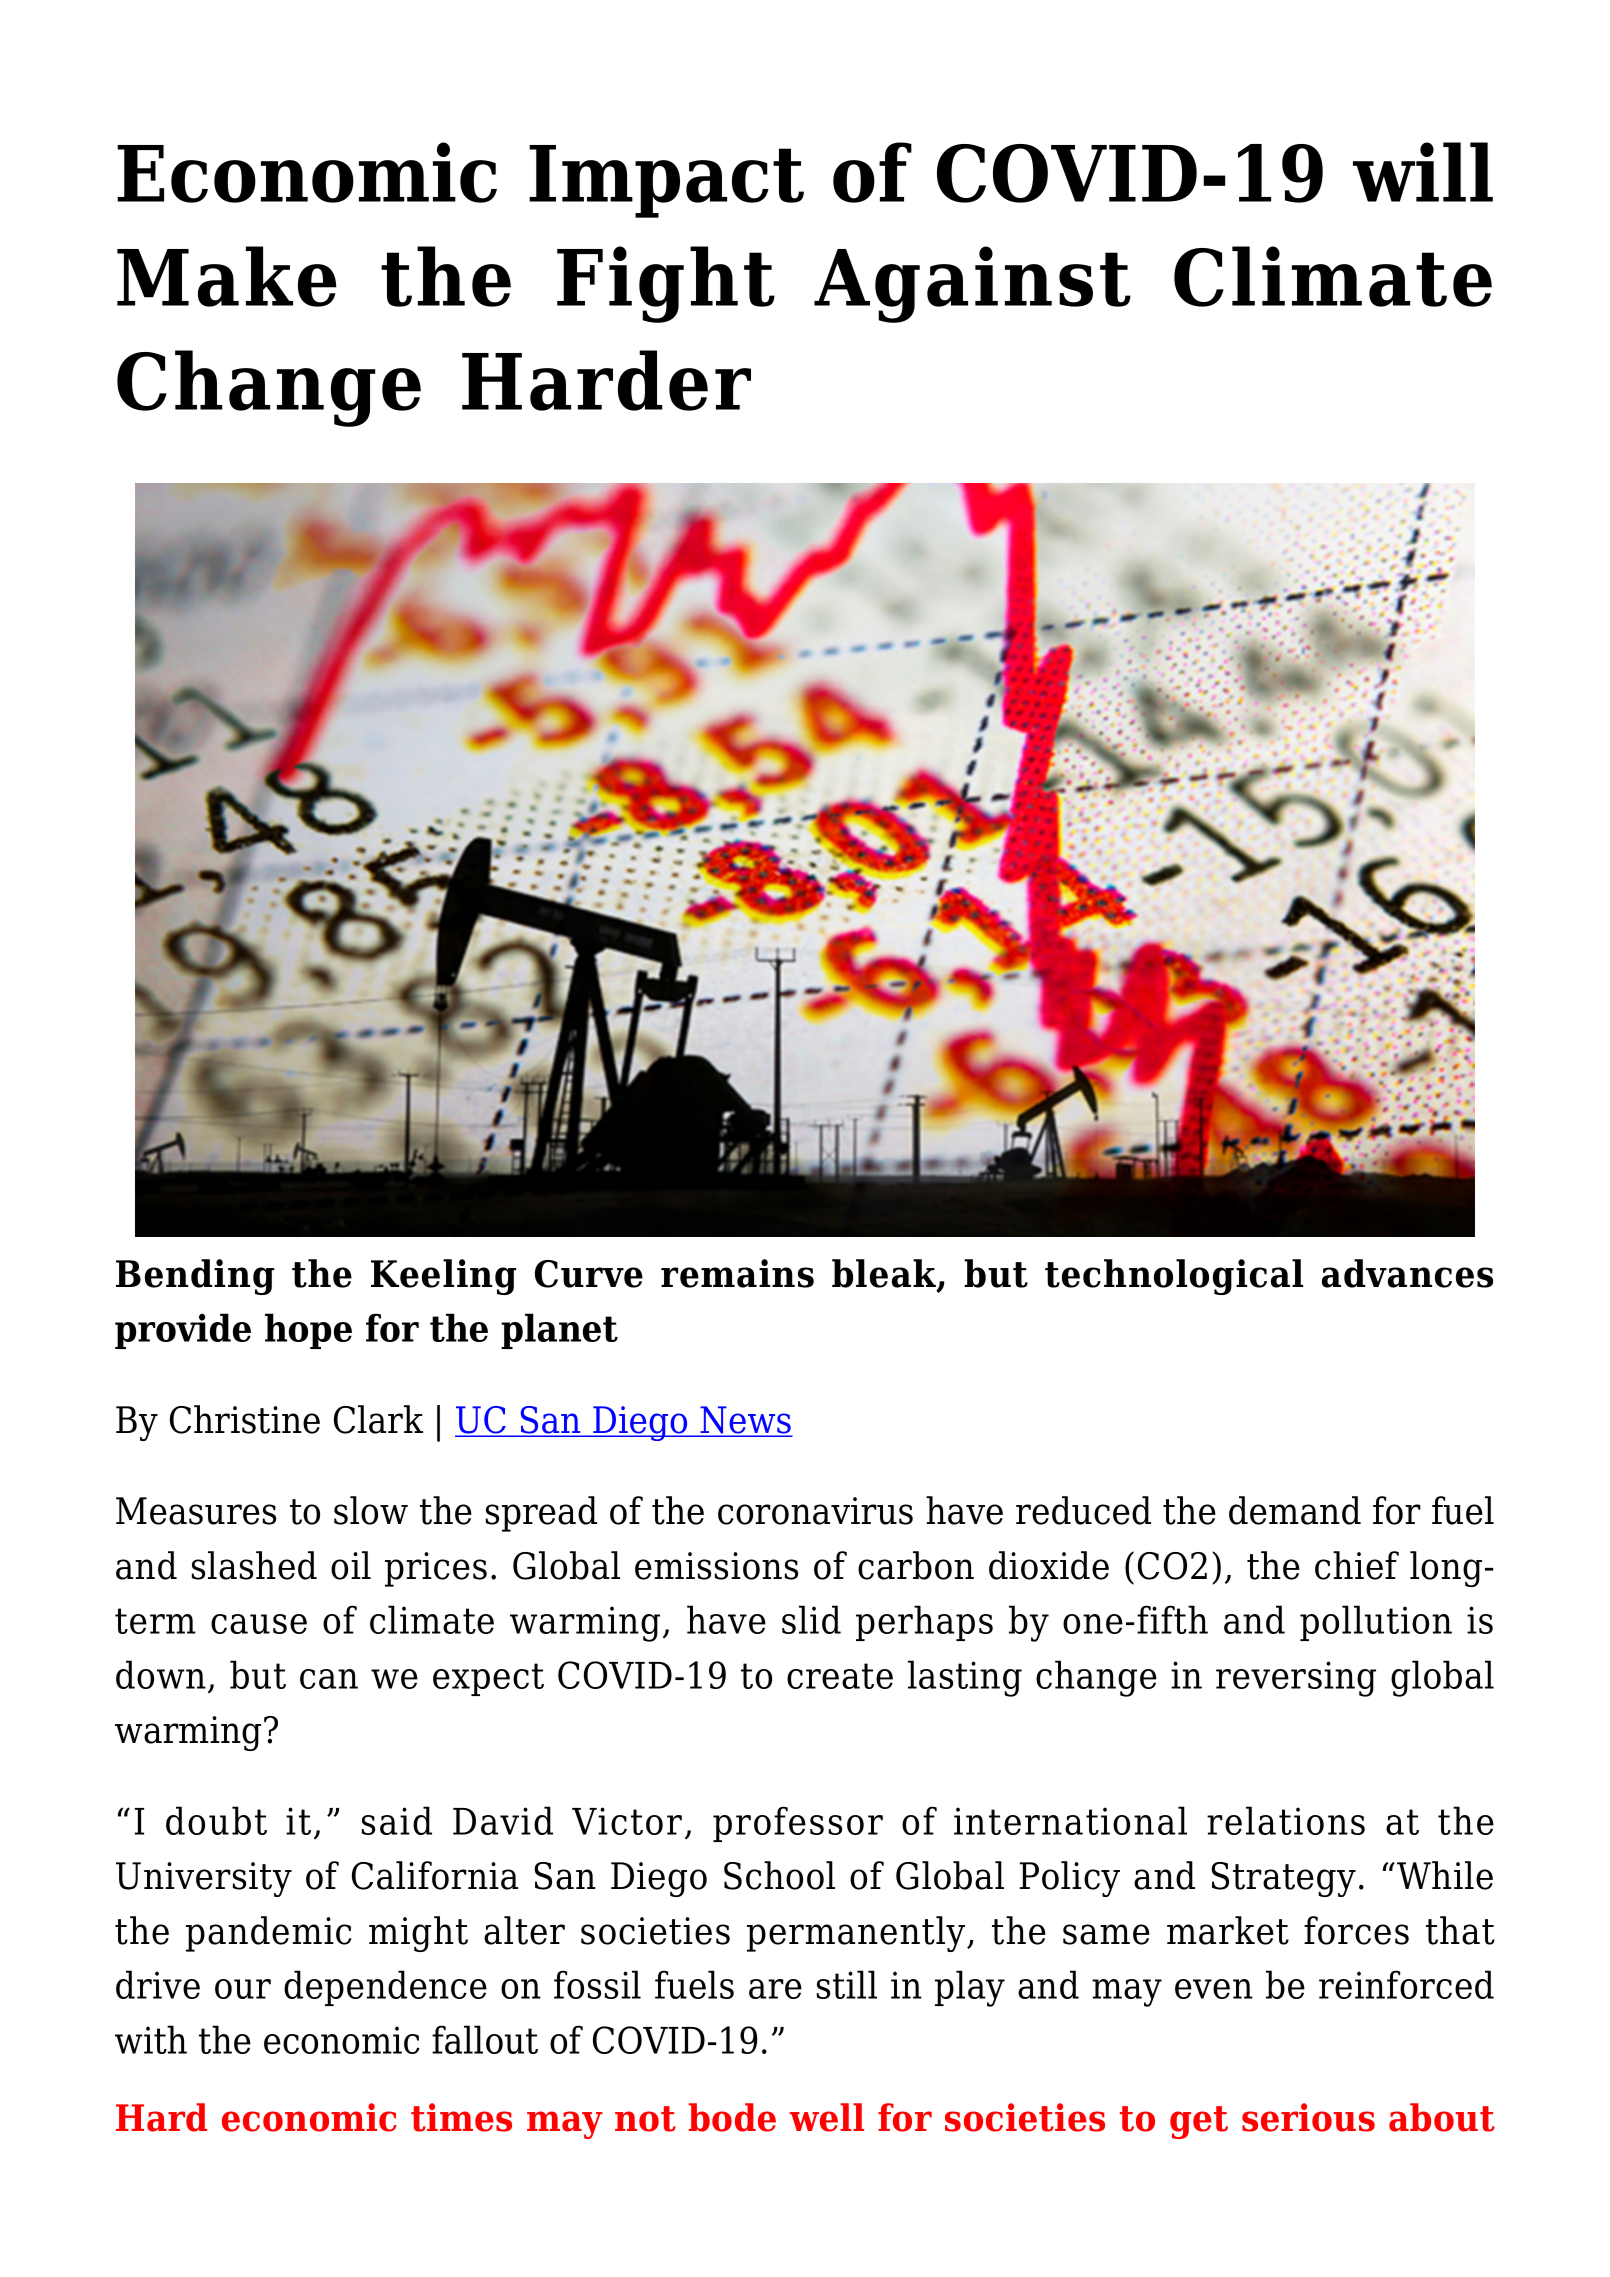 The height and width of the screenshot is (2277, 1610). Describe the element at coordinates (666, 181) in the screenshot. I see `Impact` at that location.
